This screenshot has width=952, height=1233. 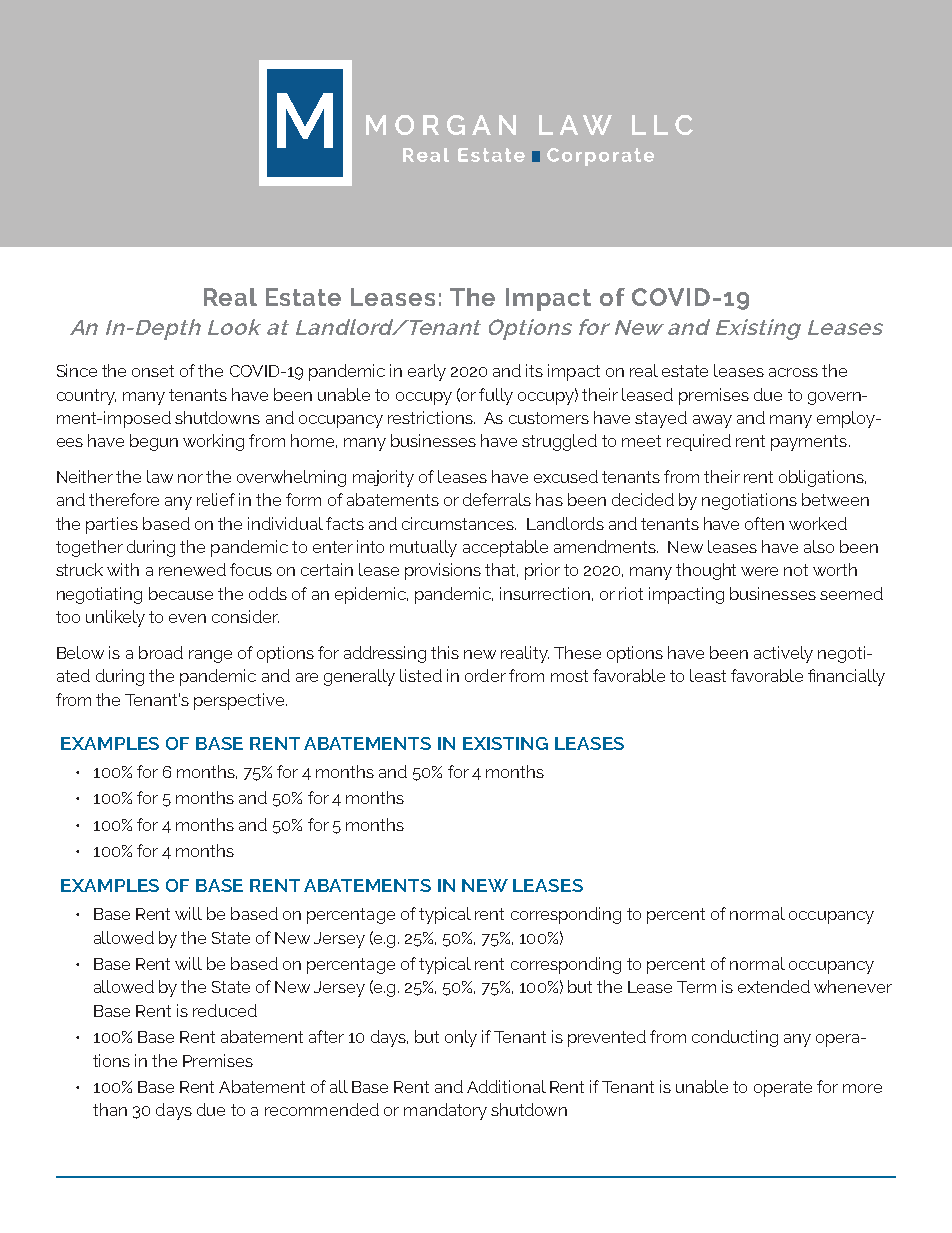 What do you see at coordinates (110, 1109) in the screenshot?
I see `than` at bounding box center [110, 1109].
